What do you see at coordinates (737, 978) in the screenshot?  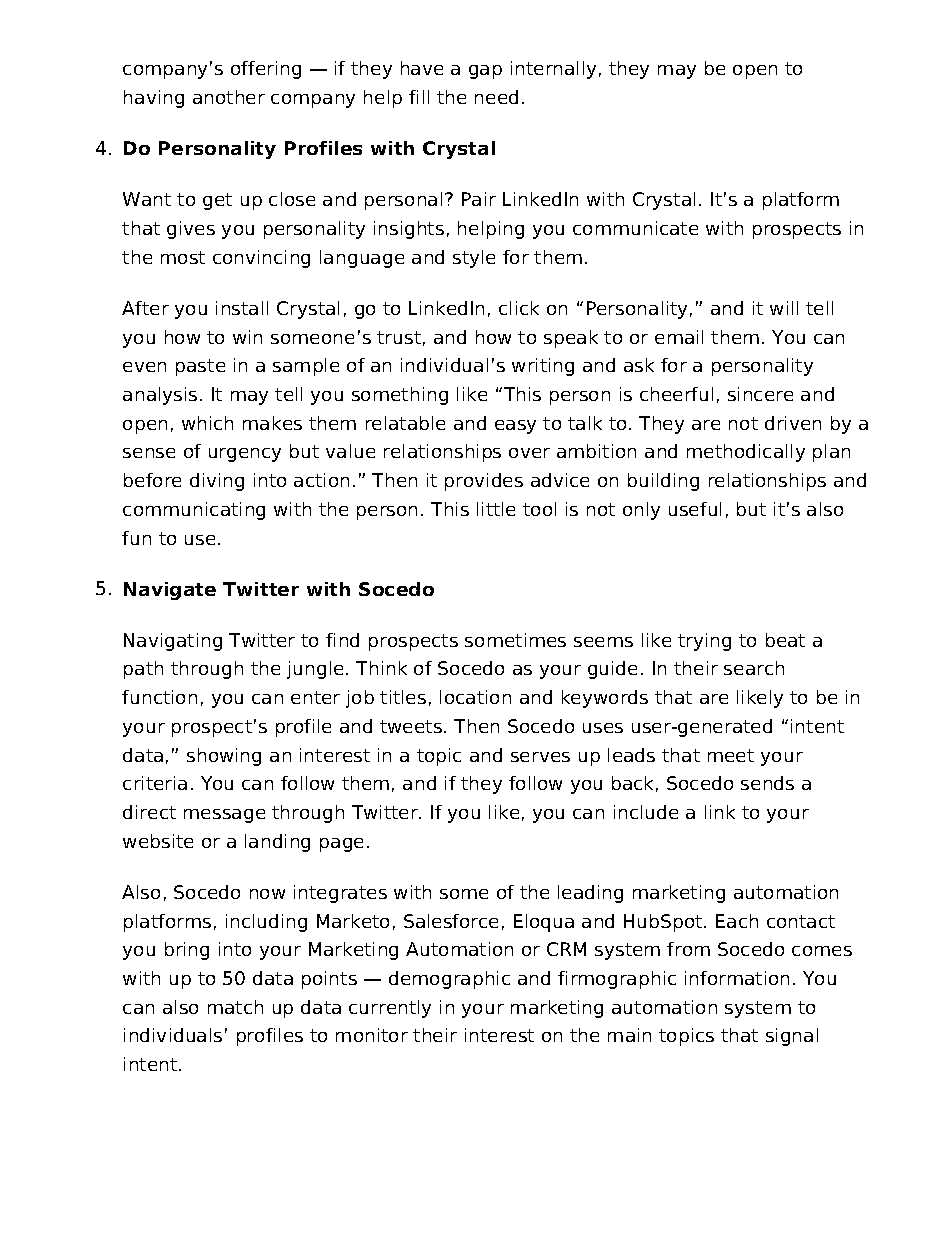 I see `information` at bounding box center [737, 978].
